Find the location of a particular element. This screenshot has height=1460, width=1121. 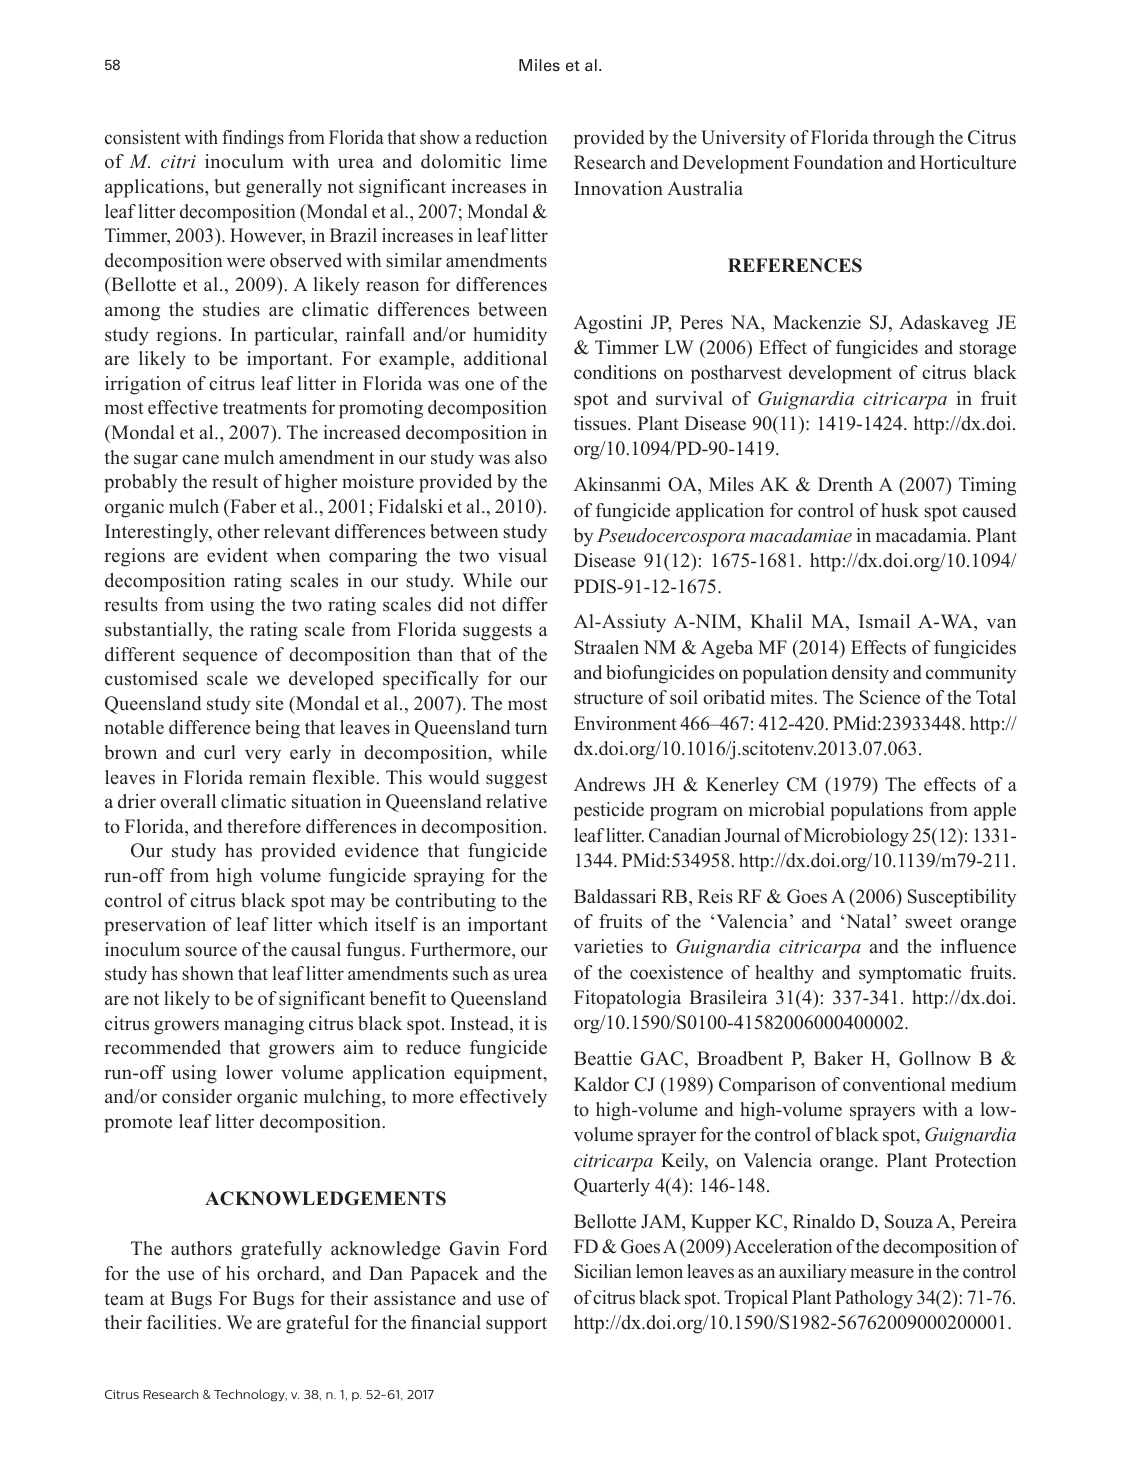

evident is located at coordinates (237, 555).
